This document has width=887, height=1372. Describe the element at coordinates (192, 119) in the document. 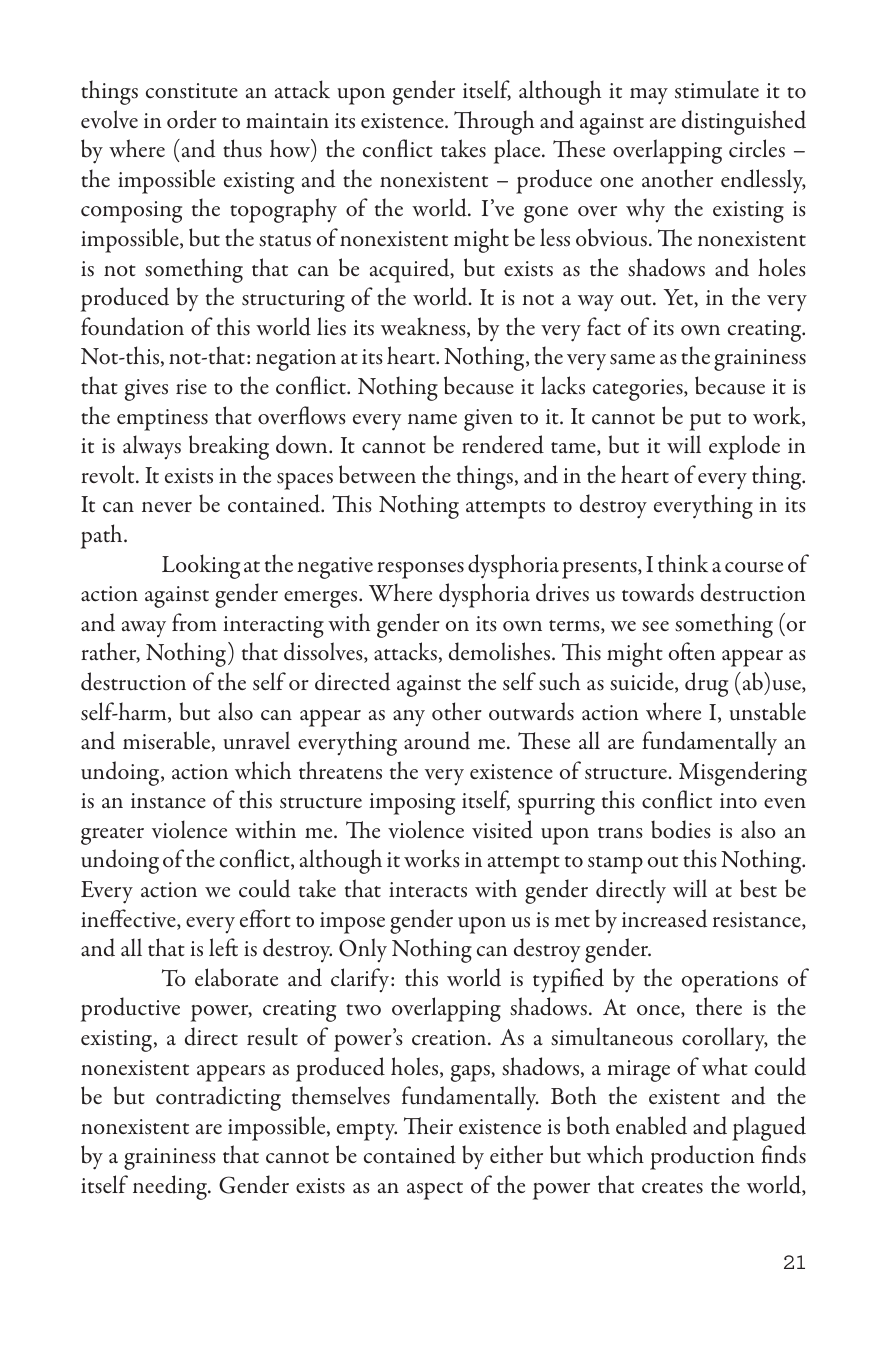

I see `order` at that location.
